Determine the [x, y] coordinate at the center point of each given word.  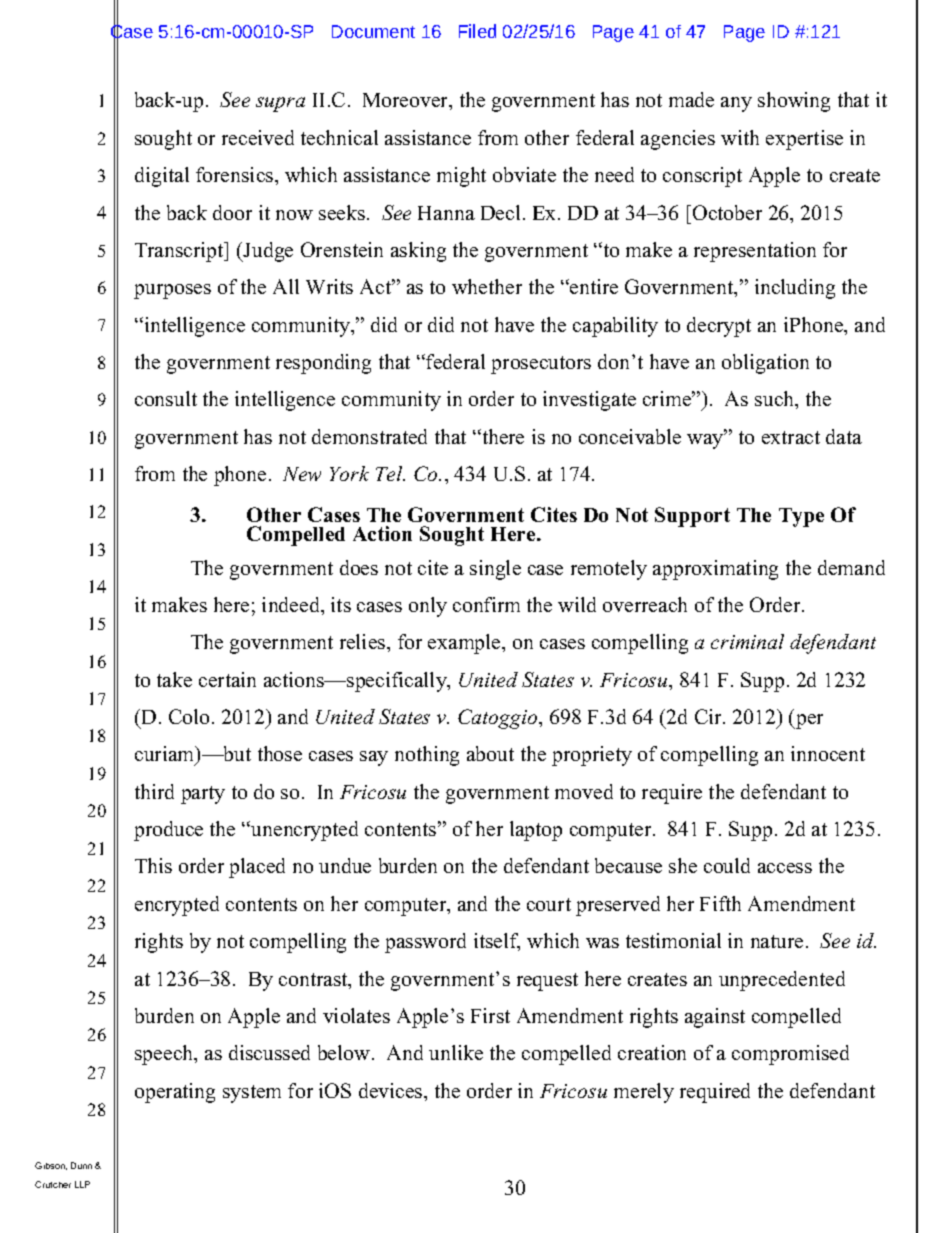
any [736, 104]
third [154, 791]
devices [392, 1090]
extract [791, 437]
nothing [427, 756]
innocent [828, 753]
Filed [477, 31]
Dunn [81, 1165]
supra [280, 104]
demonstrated [369, 436]
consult [166, 398]
